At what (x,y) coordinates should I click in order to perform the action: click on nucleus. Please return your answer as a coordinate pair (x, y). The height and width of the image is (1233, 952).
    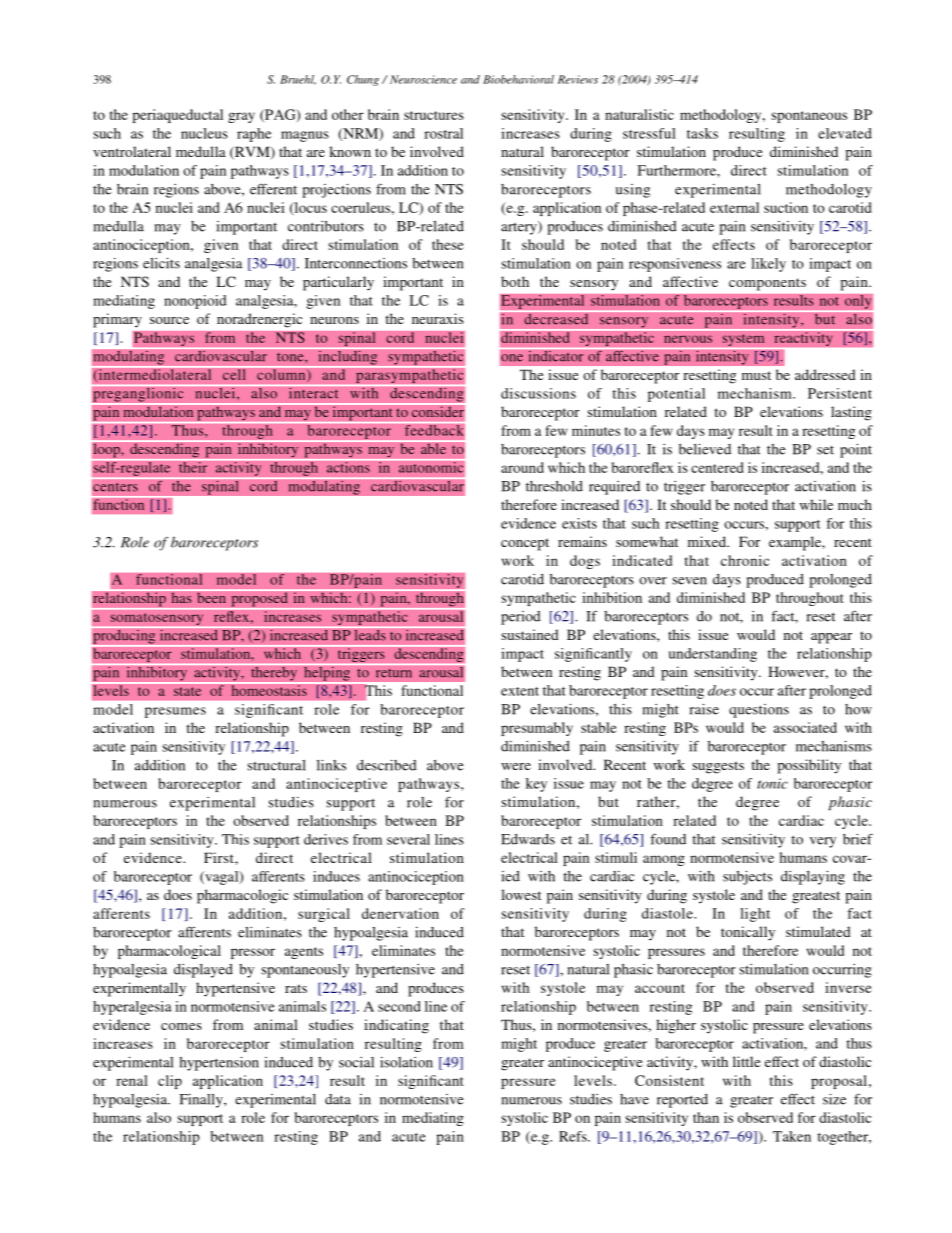
    Looking at the image, I should click on (204, 133).
